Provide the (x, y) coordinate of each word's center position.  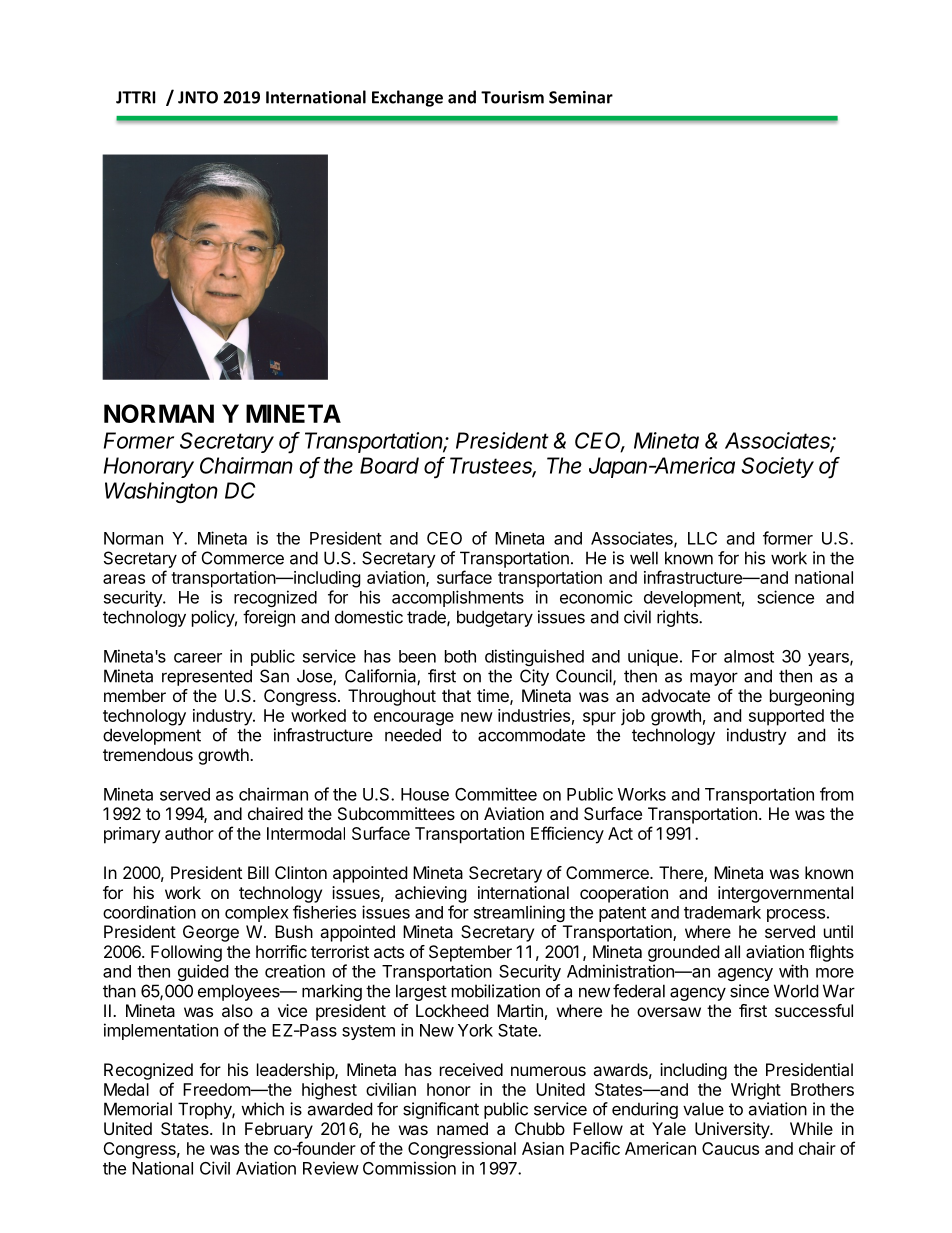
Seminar (581, 97)
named (462, 1128)
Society (778, 467)
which (262, 1109)
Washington (161, 492)
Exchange (407, 98)
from (837, 794)
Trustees (493, 466)
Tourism (512, 97)
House (425, 794)
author (189, 833)
